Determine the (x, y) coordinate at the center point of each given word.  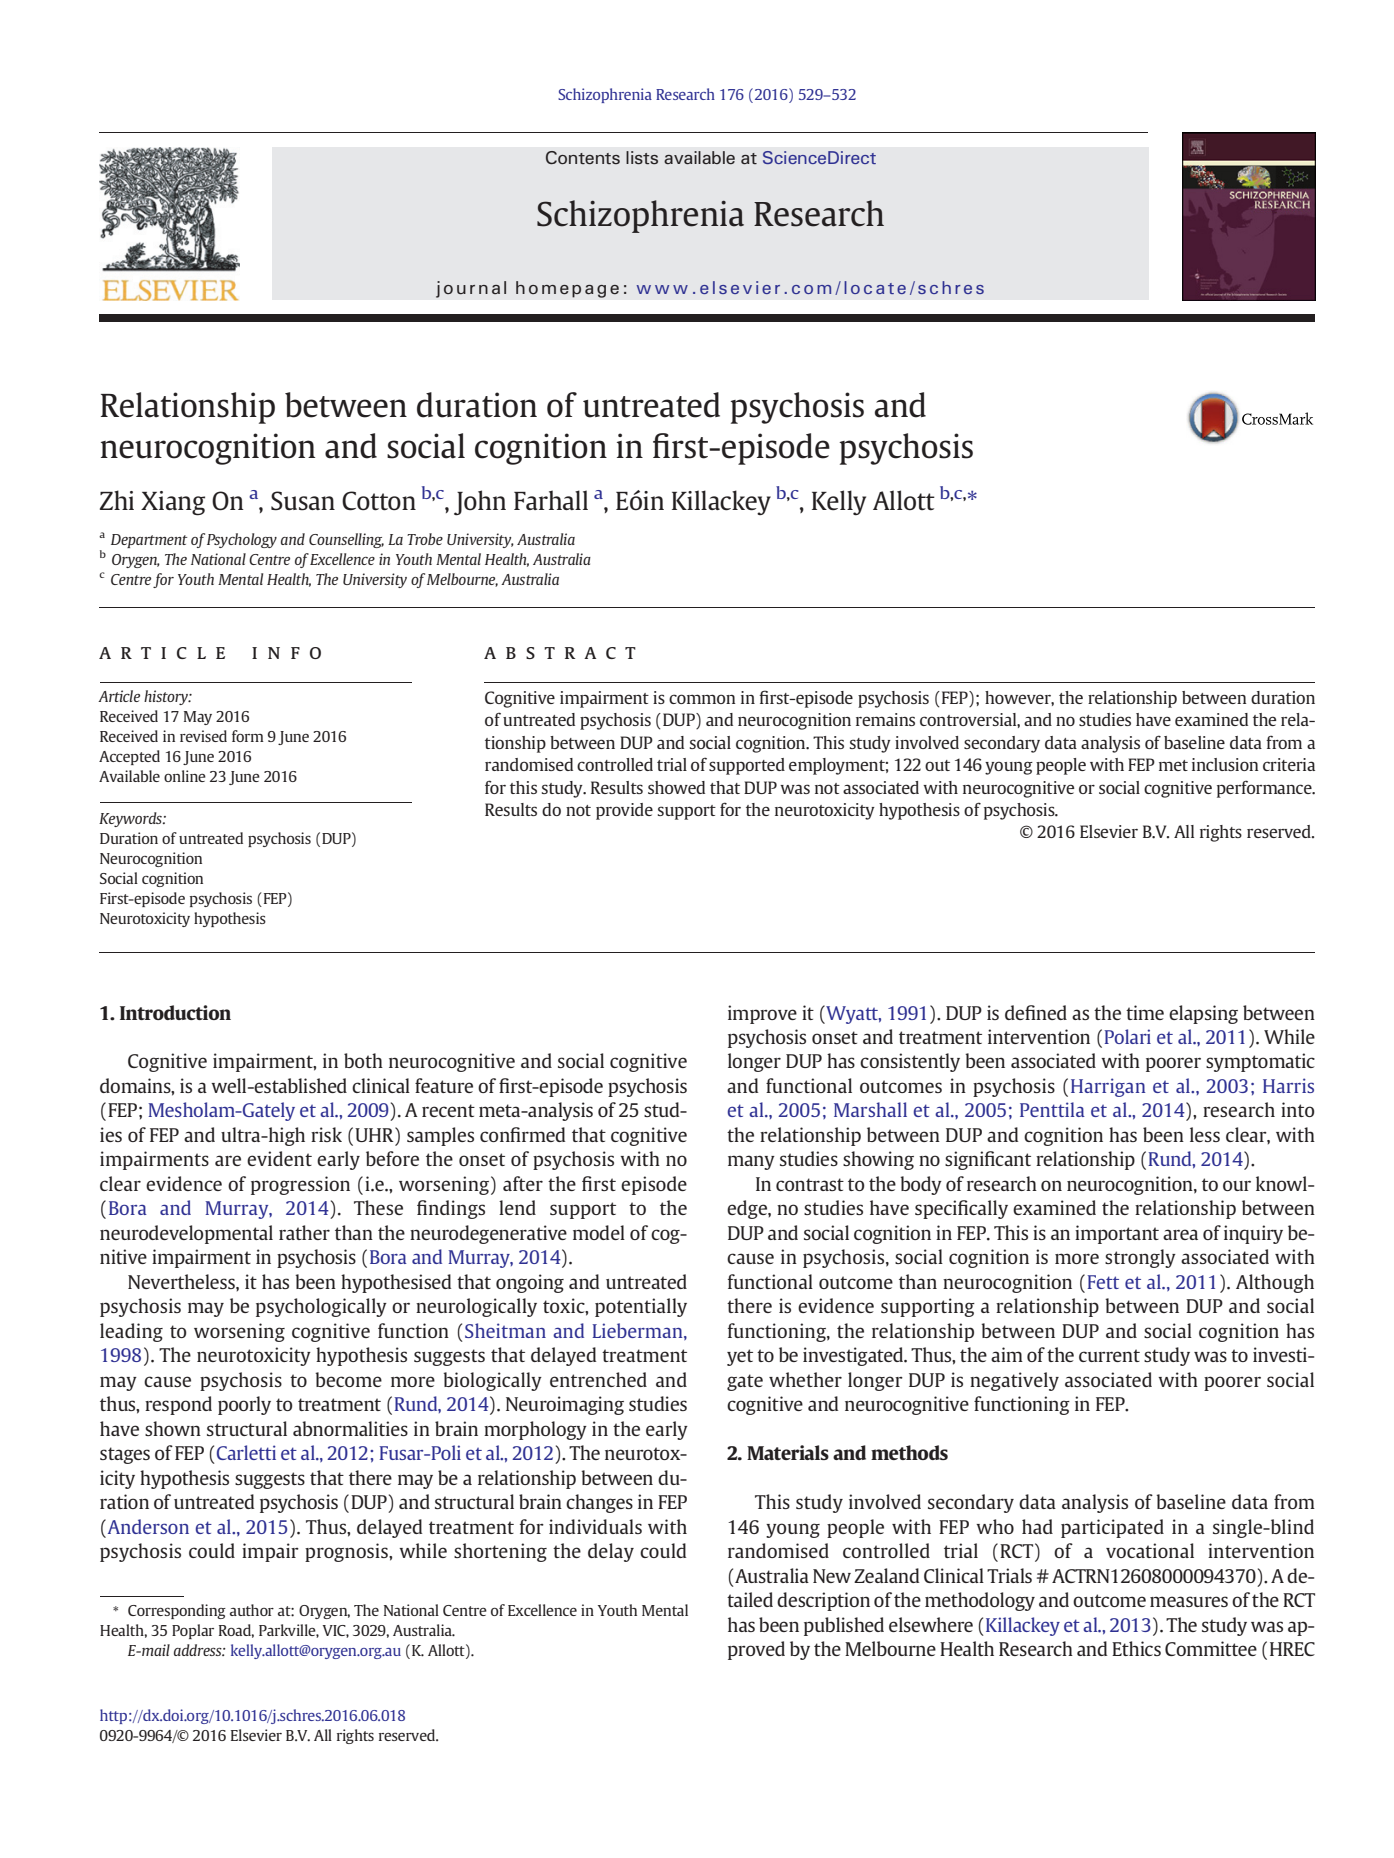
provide (624, 811)
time (1145, 1012)
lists (642, 157)
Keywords (131, 819)
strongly (1140, 1258)
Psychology (242, 540)
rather (304, 1232)
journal (471, 289)
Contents (583, 157)
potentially (641, 1307)
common (702, 699)
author (252, 1610)
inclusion (1225, 764)
